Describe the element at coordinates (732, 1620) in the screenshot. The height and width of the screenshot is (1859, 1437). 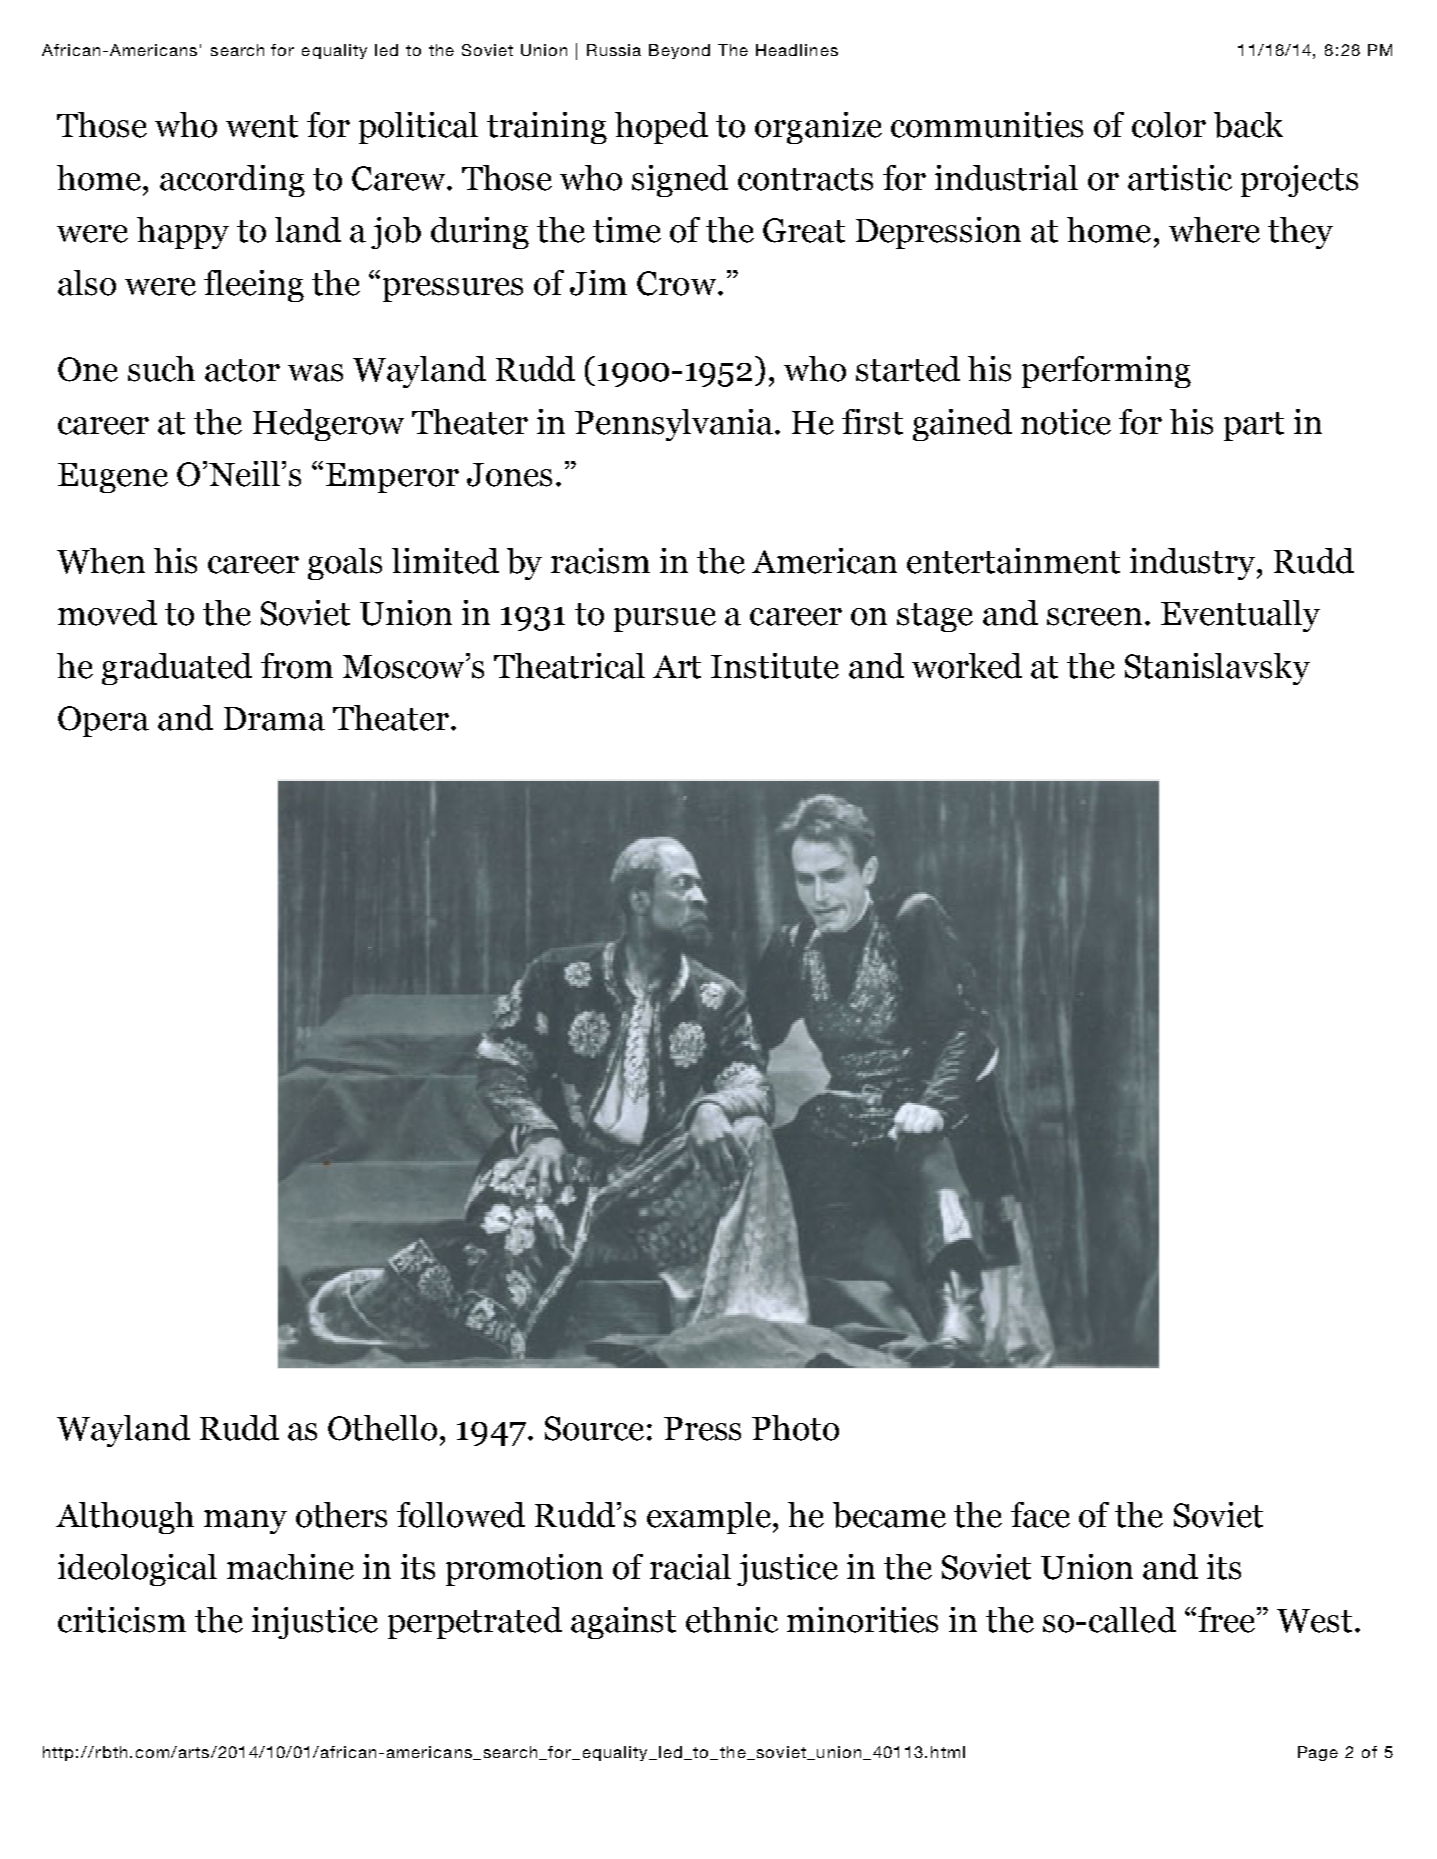
I see `ethnic` at that location.
